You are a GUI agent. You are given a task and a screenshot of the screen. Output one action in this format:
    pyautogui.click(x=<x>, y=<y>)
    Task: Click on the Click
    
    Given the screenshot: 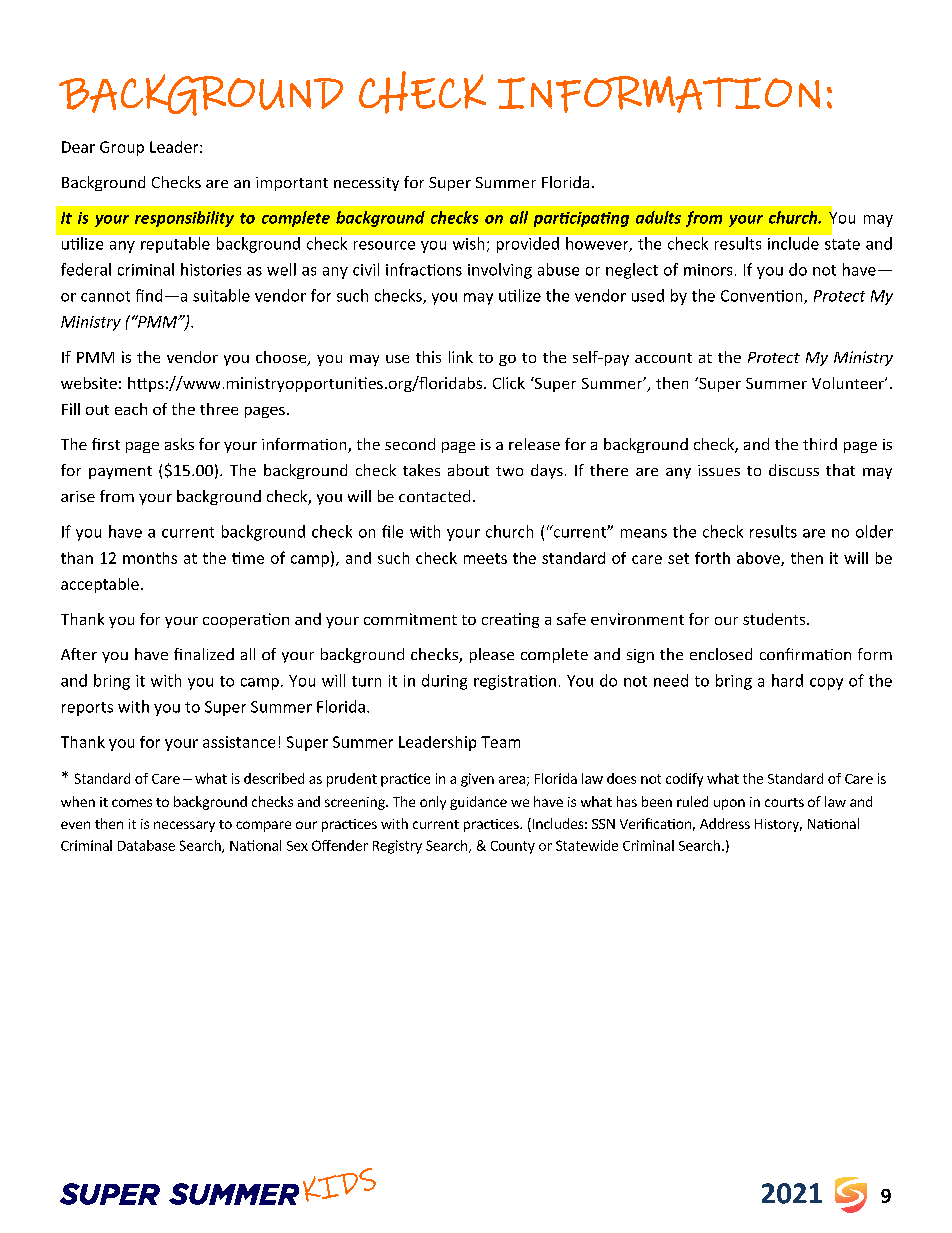 What is the action you would take?
    pyautogui.click(x=509, y=383)
